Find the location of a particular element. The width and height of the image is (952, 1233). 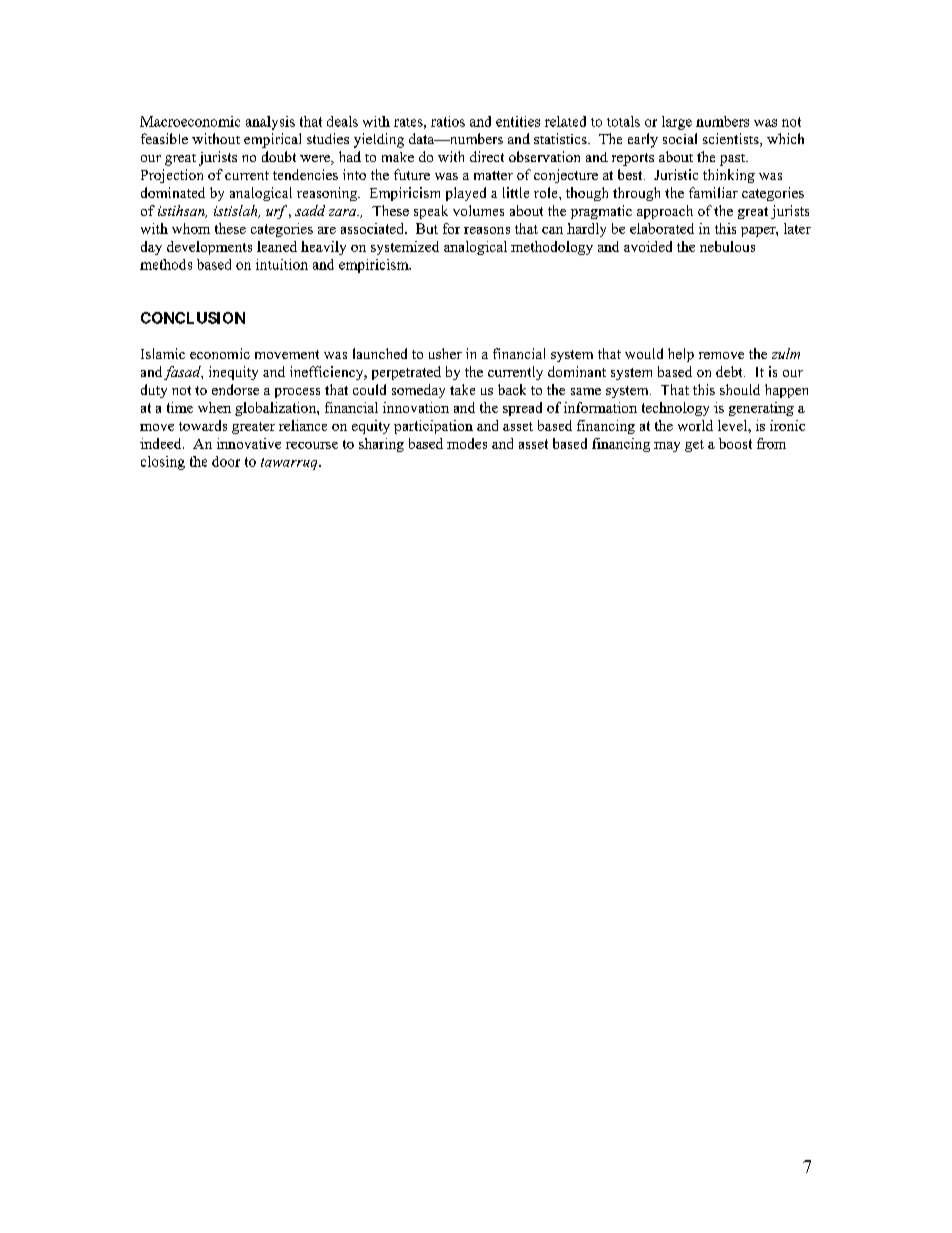

dominated is located at coordinates (173, 192).
